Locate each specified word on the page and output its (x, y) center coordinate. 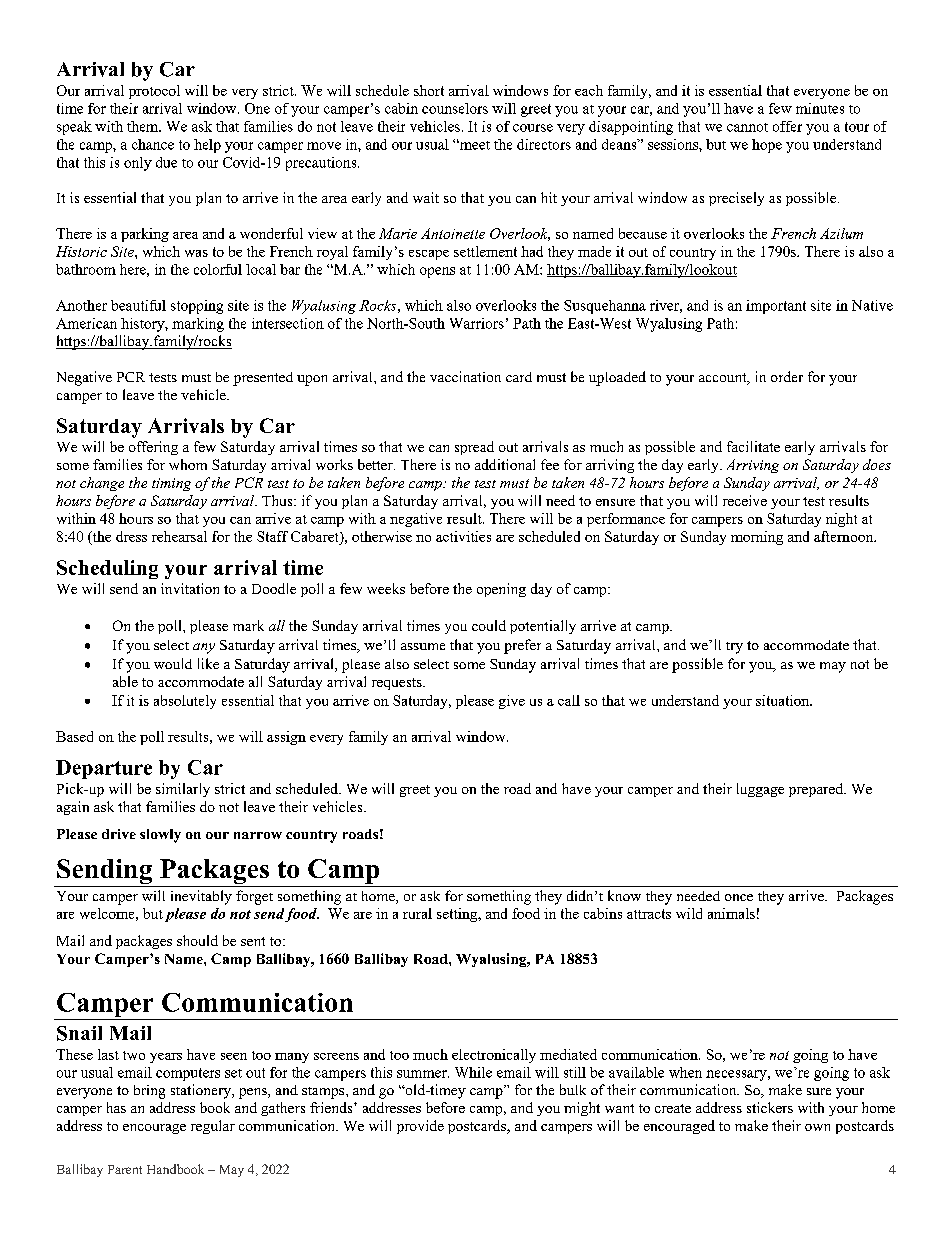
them (143, 126)
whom (188, 464)
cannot (747, 127)
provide (420, 1127)
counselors (455, 108)
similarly (183, 790)
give (512, 702)
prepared (817, 790)
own (817, 1127)
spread (474, 448)
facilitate (753, 446)
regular (213, 1127)
